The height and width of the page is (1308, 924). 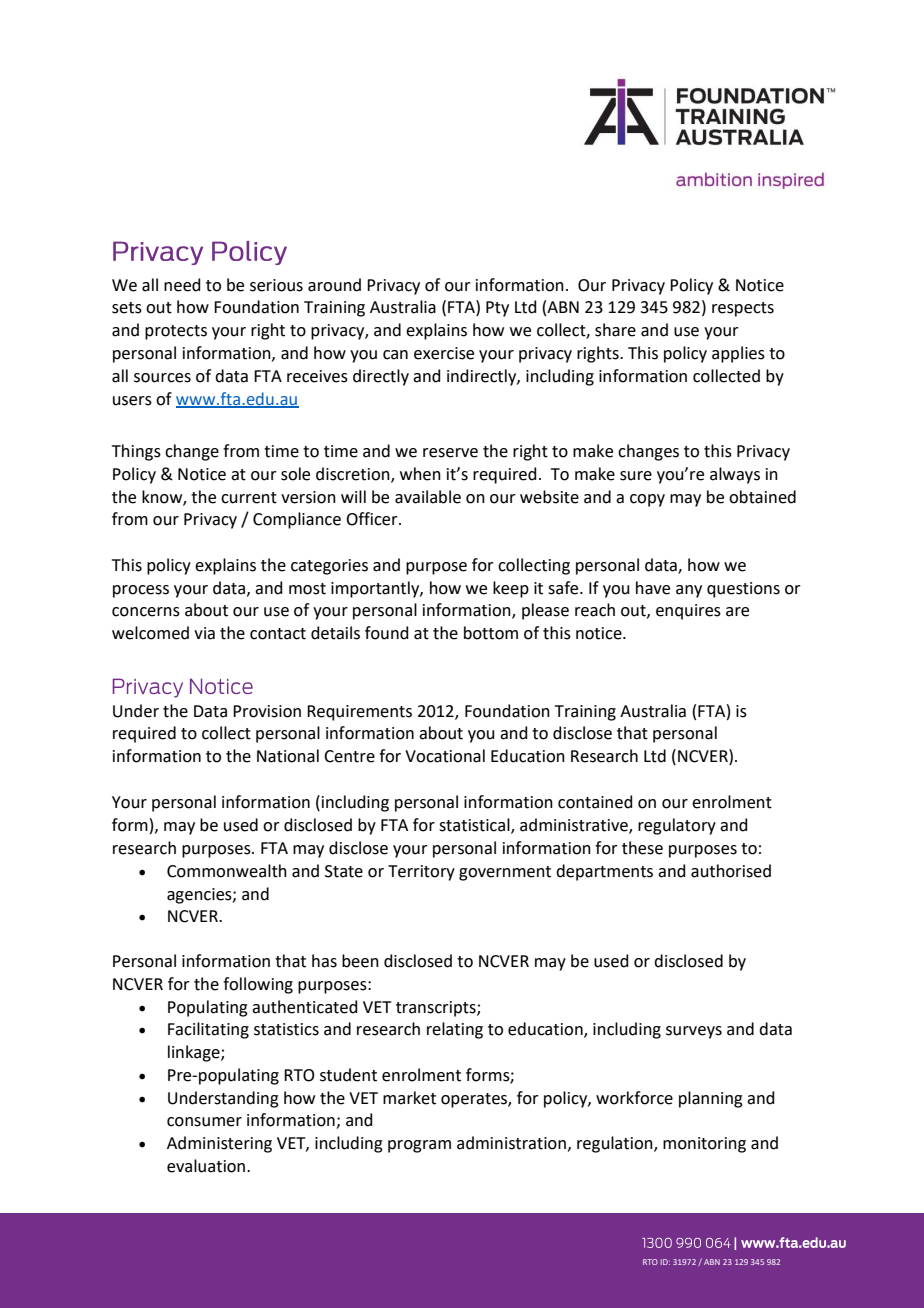 What do you see at coordinates (249, 498) in the page?
I see `current` at bounding box center [249, 498].
